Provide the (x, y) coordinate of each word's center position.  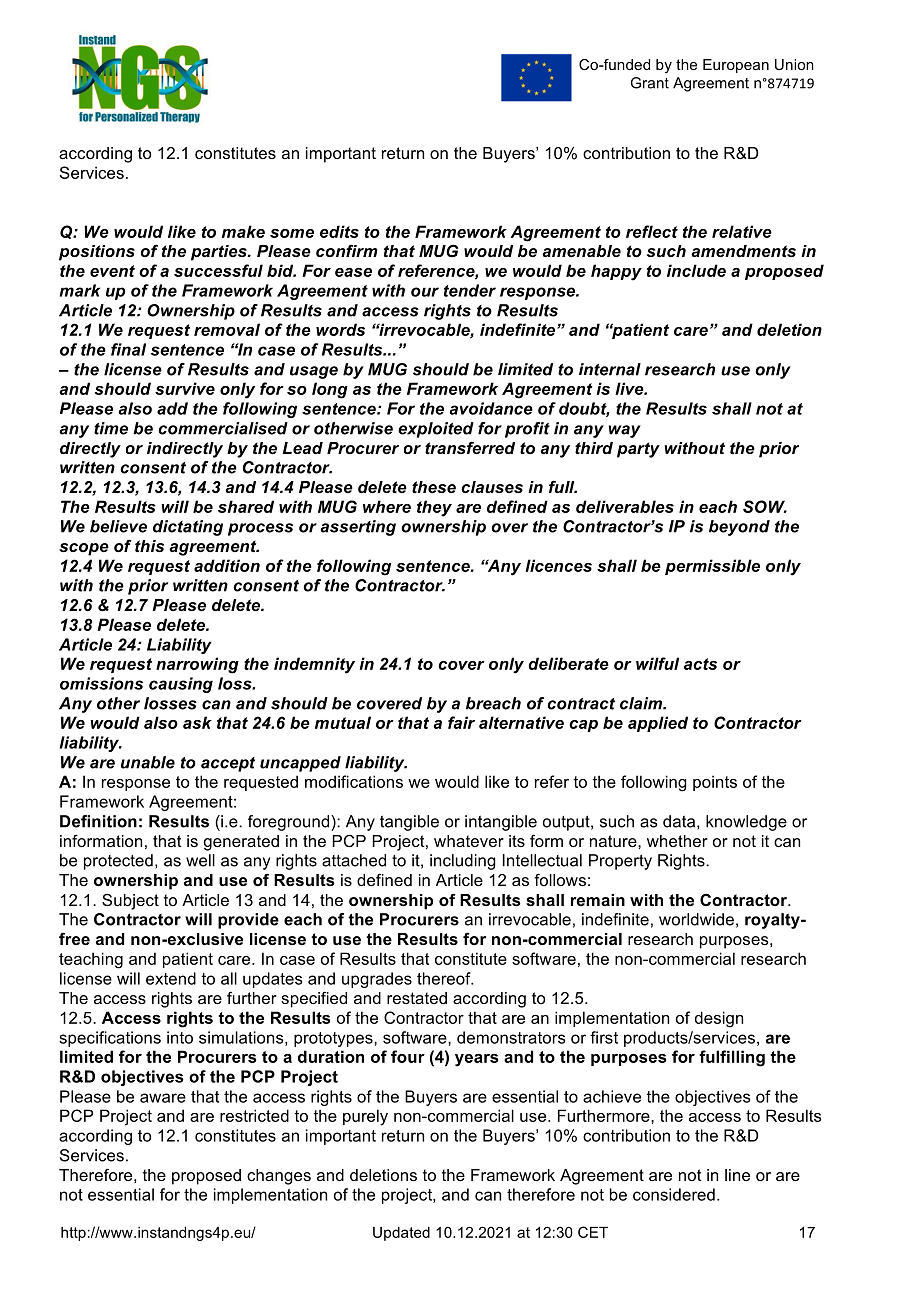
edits (339, 231)
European (736, 66)
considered (674, 1194)
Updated (401, 1234)
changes (279, 1177)
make (243, 231)
